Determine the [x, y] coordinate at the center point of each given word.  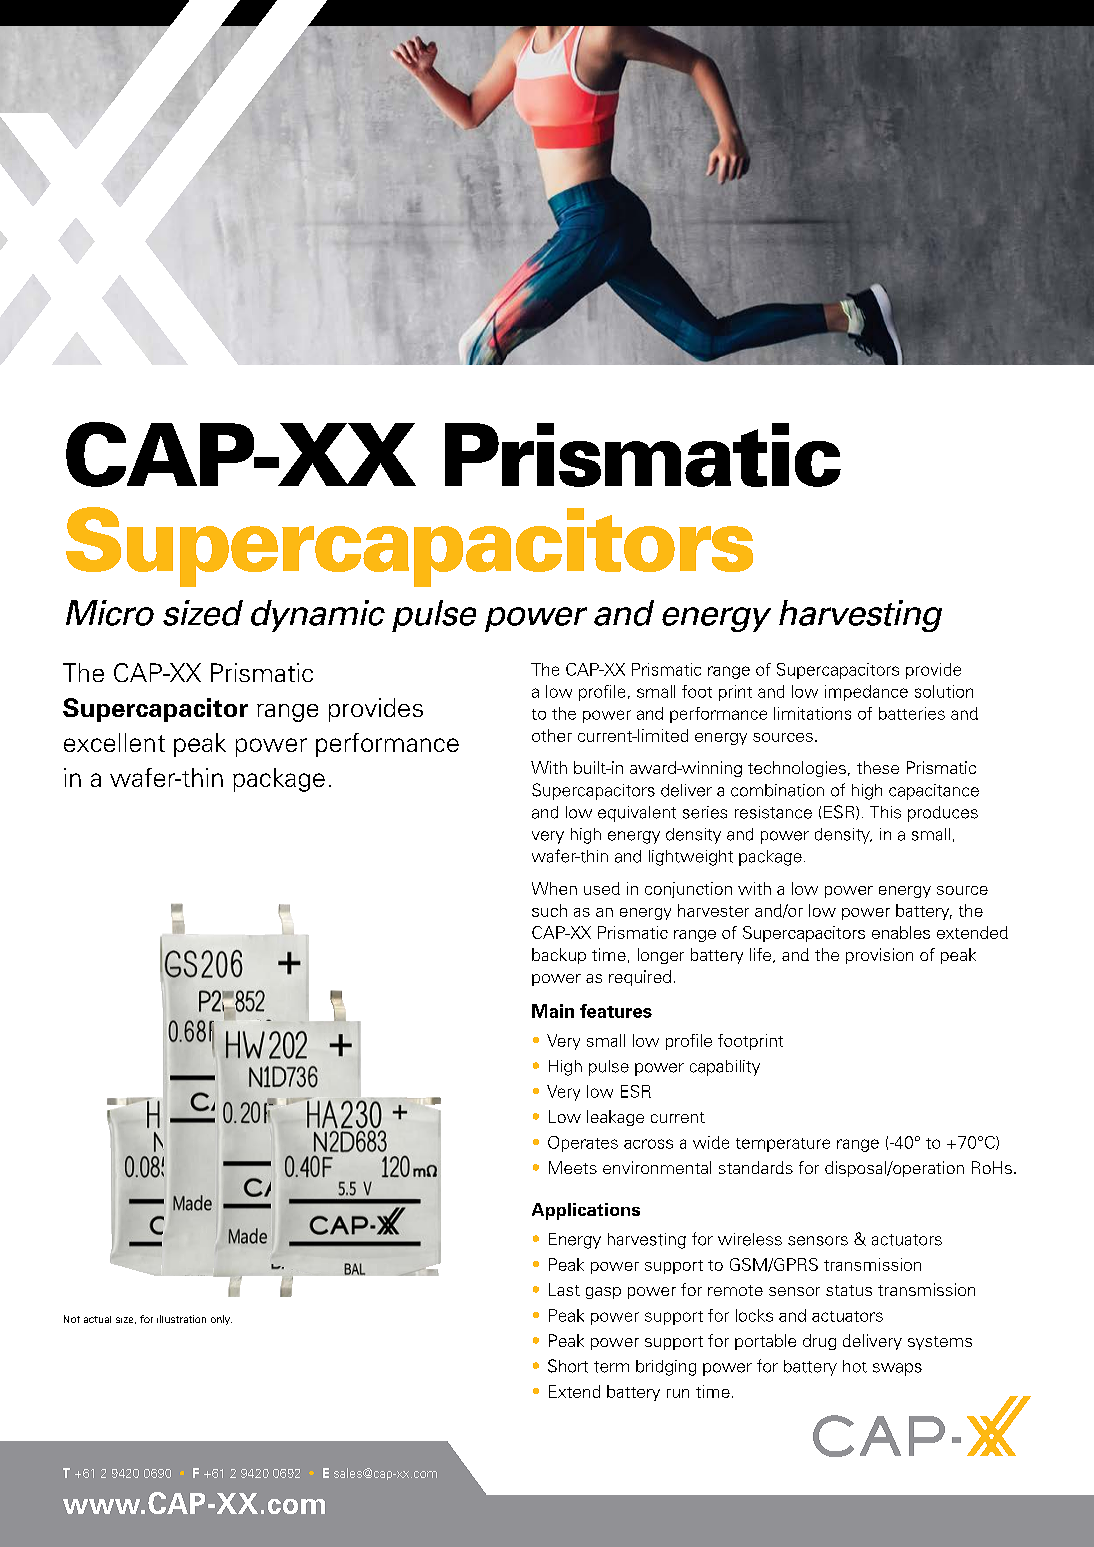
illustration [181, 1319]
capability [725, 1068]
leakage [615, 1118]
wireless [750, 1239]
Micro [110, 613]
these [878, 767]
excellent [114, 742]
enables [901, 932]
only [221, 1320]
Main [553, 1011]
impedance [866, 693]
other [552, 735]
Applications [586, 1211]
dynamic [318, 616]
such [549, 910]
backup [559, 956]
